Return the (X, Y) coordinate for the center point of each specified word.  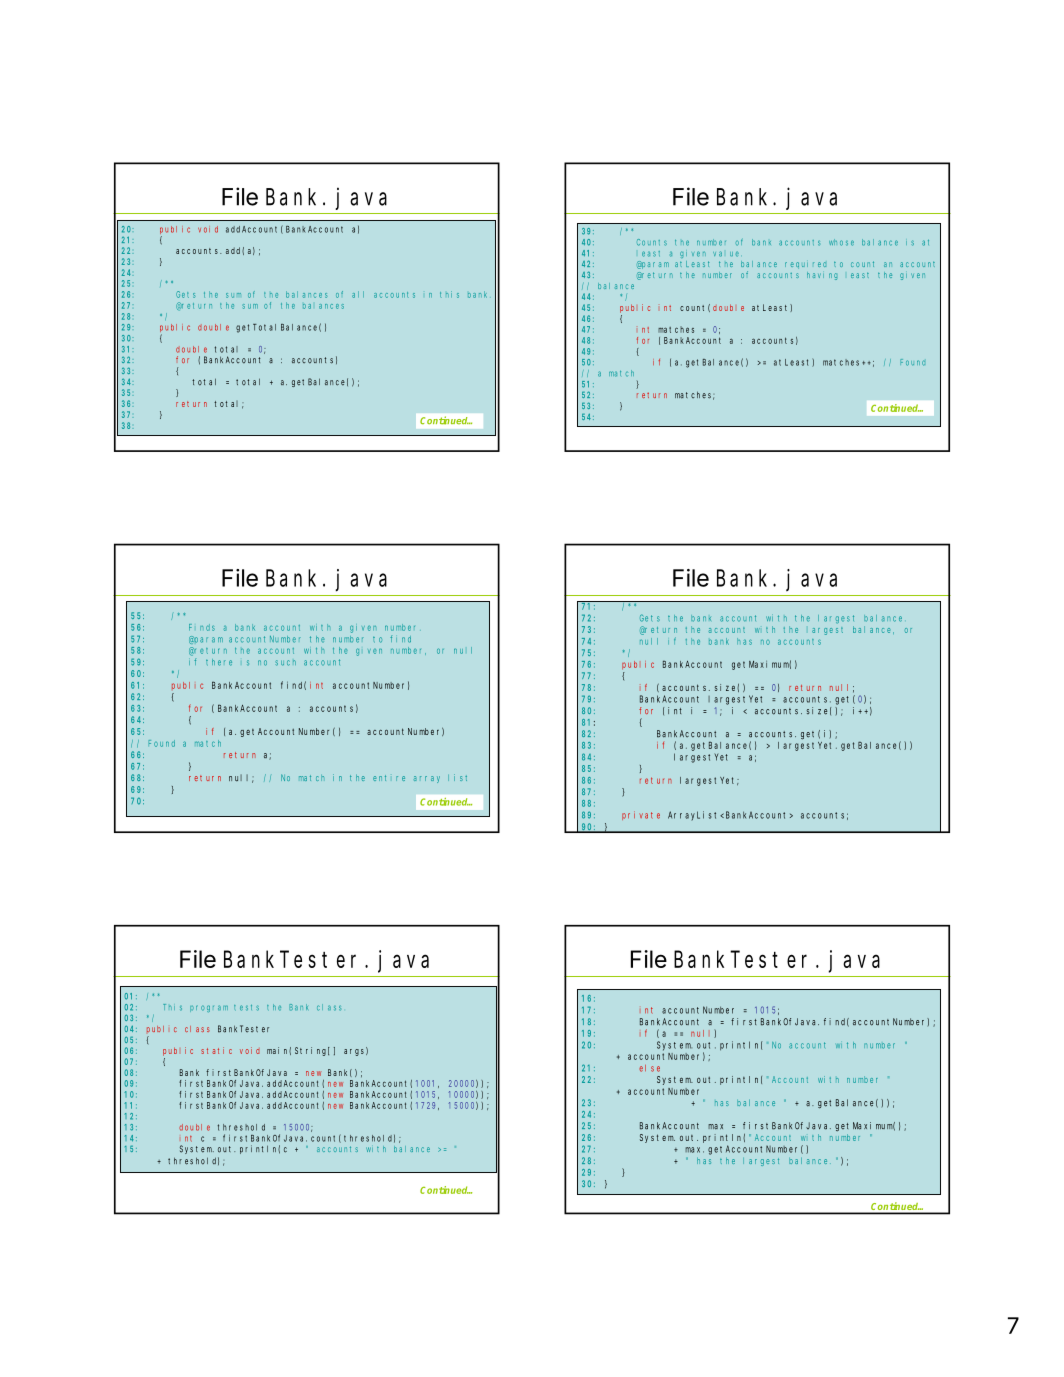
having (822, 276)
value (726, 254)
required (805, 265)
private (641, 815)
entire (389, 778)
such (285, 663)
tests (246, 1008)
